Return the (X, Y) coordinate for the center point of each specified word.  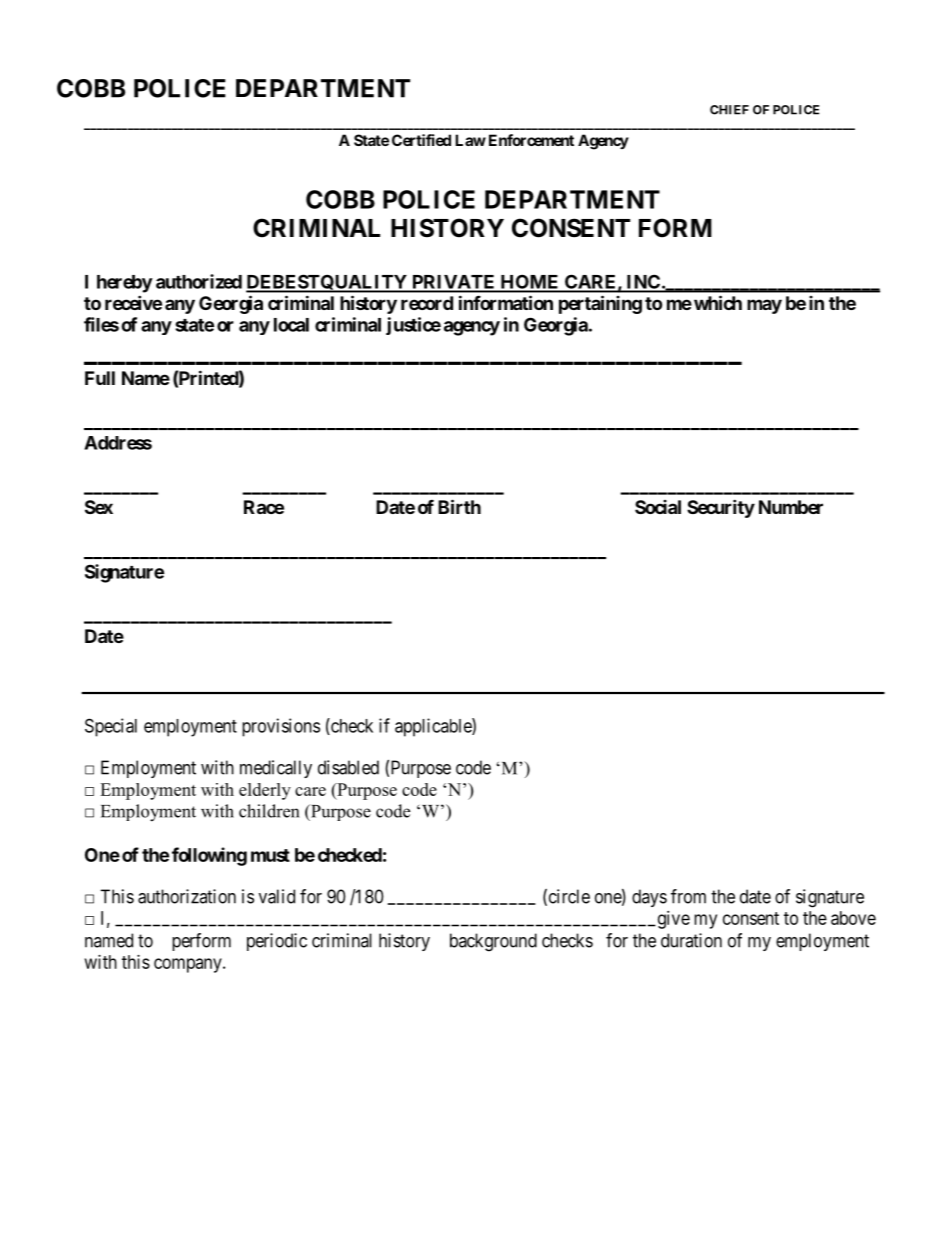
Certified (421, 140)
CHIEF (729, 110)
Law (470, 140)
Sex (99, 507)
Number (791, 507)
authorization (187, 896)
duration (691, 940)
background (493, 942)
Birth (459, 506)
